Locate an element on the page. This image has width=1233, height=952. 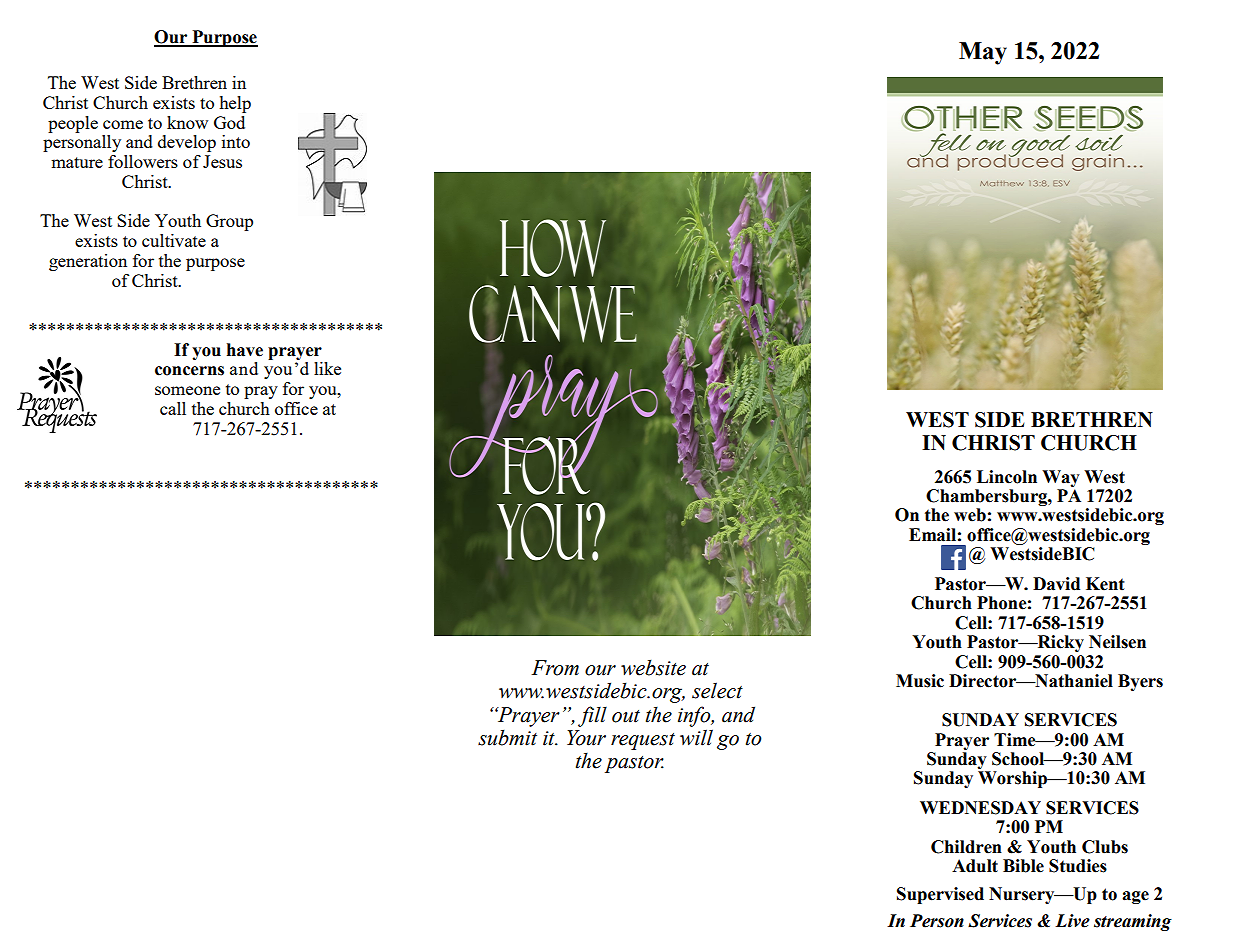
help is located at coordinates (235, 104).
